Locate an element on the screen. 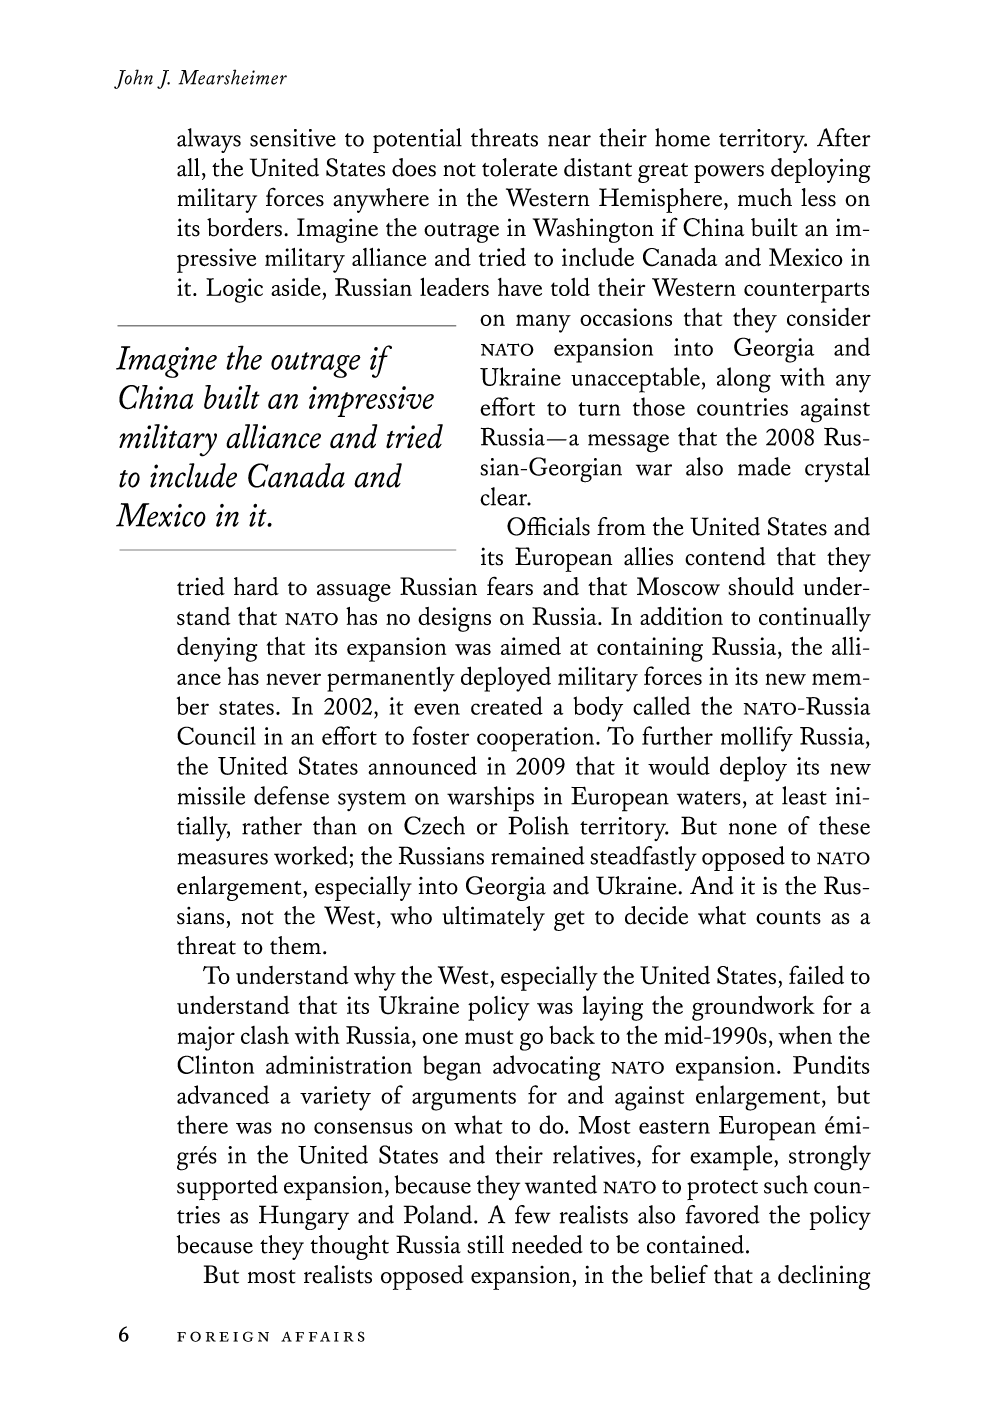 The width and height of the screenshot is (988, 1412). still is located at coordinates (485, 1244).
